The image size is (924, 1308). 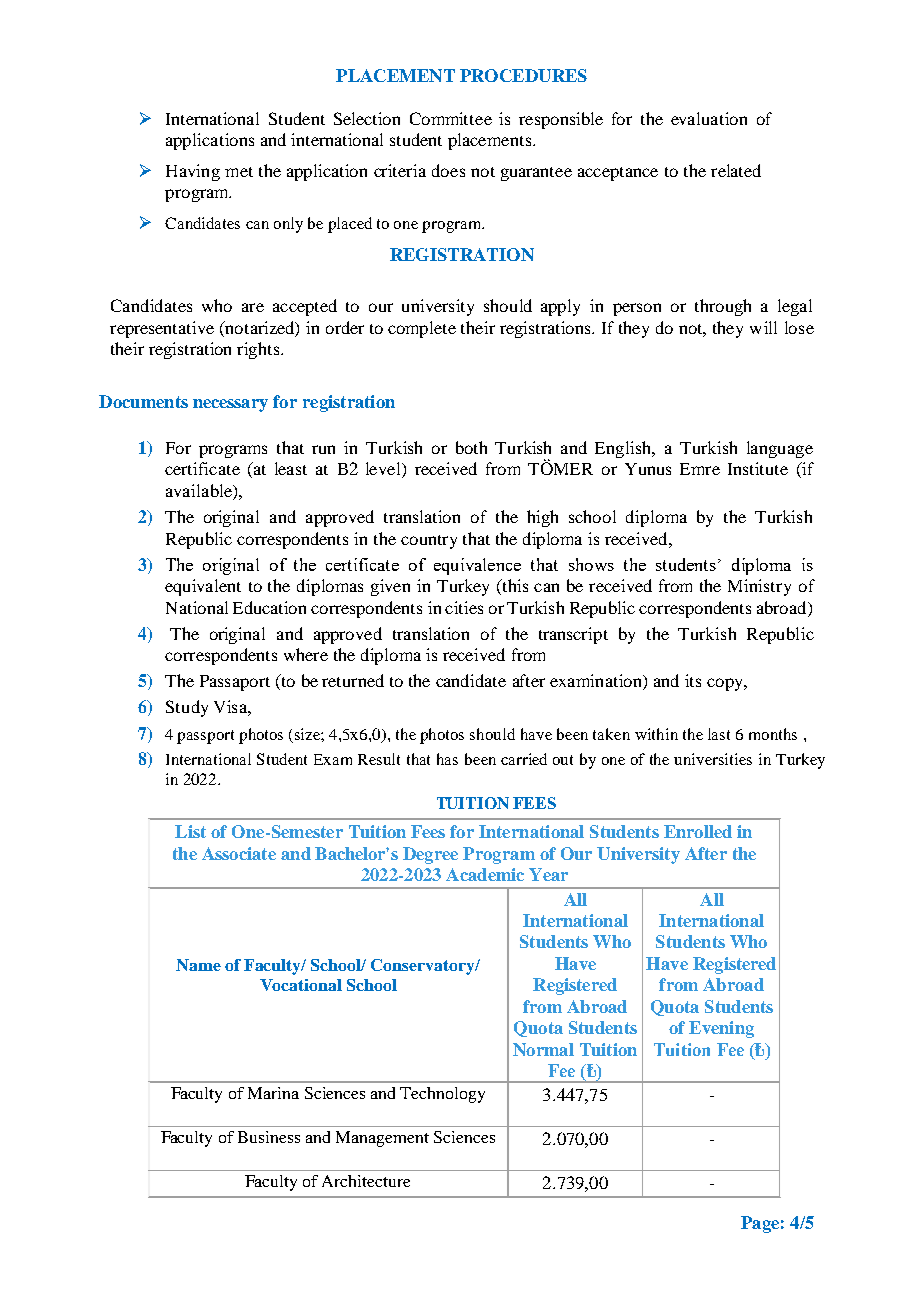 What do you see at coordinates (203, 587) in the document?
I see `equivalent` at bounding box center [203, 587].
